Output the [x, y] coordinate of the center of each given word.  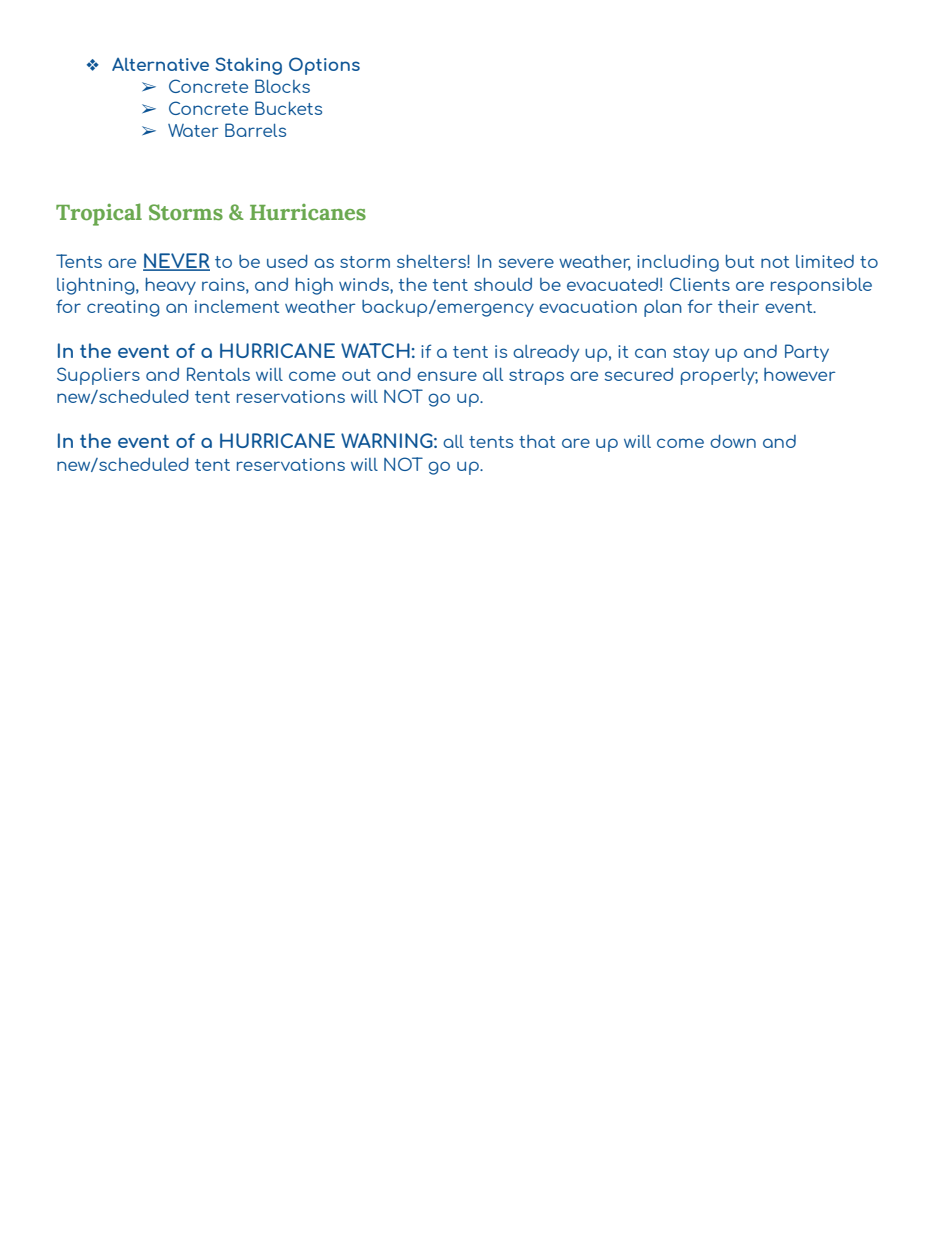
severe [526, 263]
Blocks [282, 86]
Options [324, 66]
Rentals [218, 374]
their [738, 306]
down [733, 441]
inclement [237, 306]
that [537, 441]
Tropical [99, 214]
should [503, 284]
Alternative [160, 64]
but [740, 261]
